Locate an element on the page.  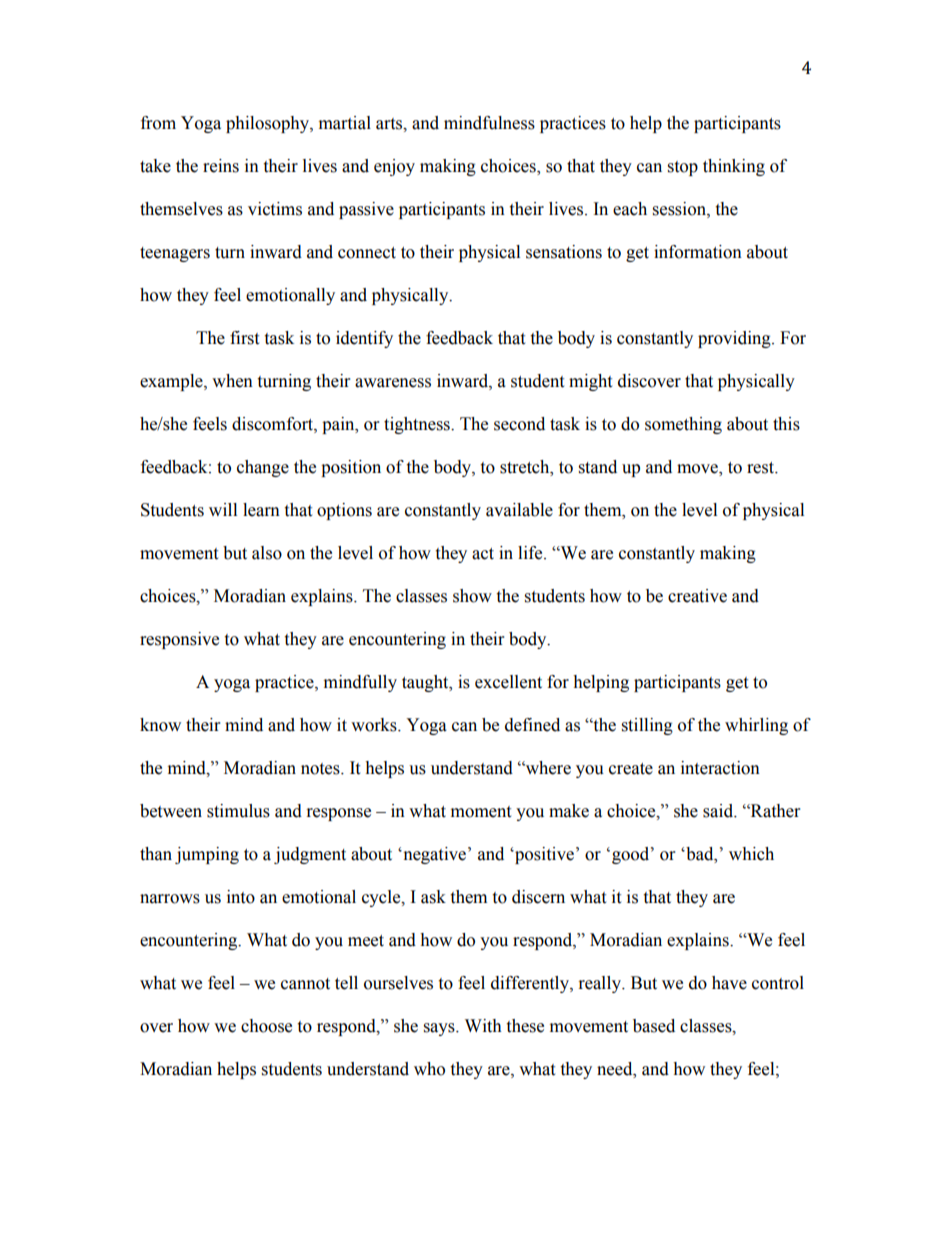
enjoy is located at coordinates (394, 167).
